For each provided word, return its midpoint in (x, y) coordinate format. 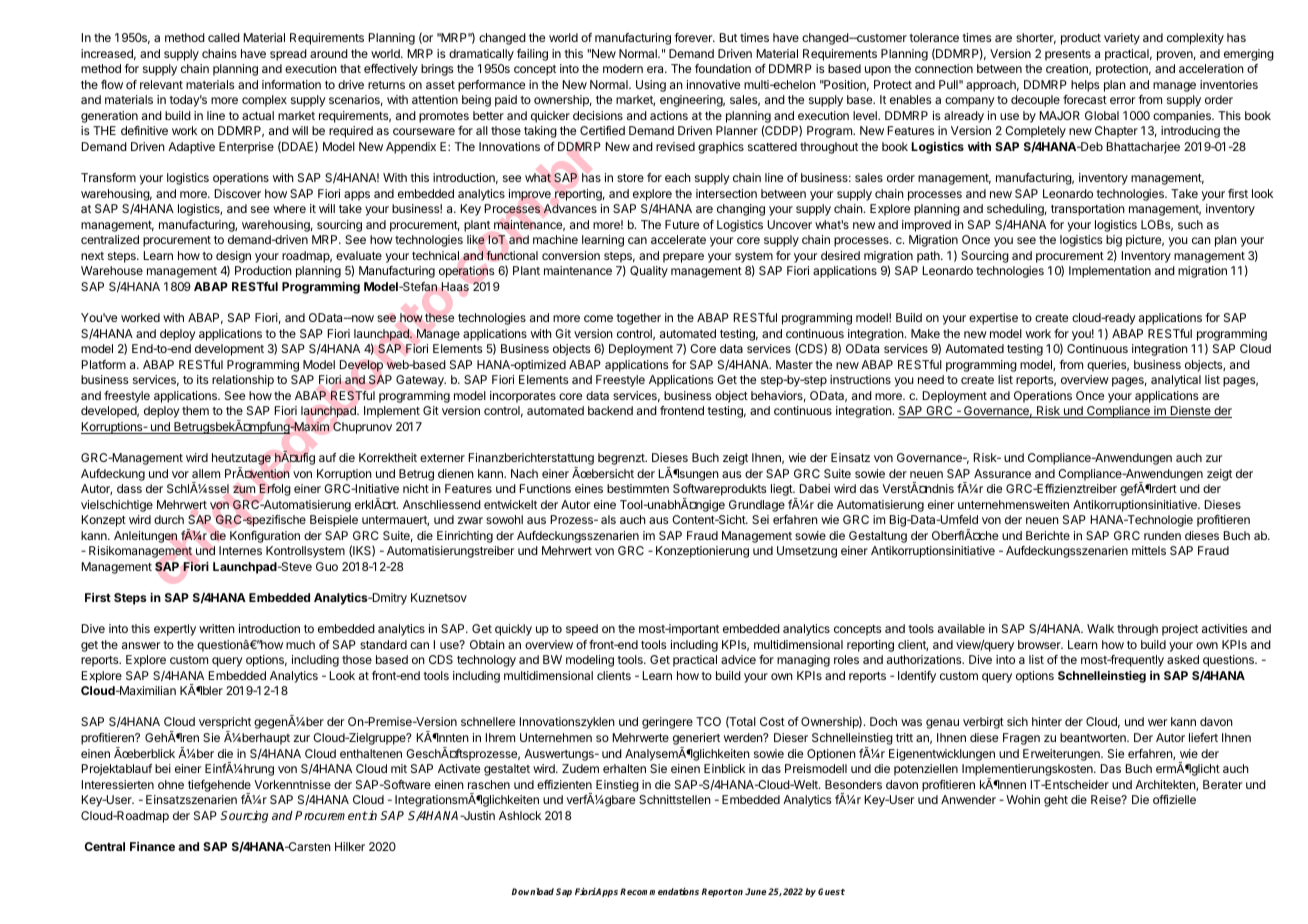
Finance (152, 846)
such (1190, 224)
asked (1183, 659)
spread (288, 55)
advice (738, 659)
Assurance (1002, 473)
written (217, 628)
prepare (683, 258)
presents (1068, 55)
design (233, 257)
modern (623, 68)
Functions (545, 488)
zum (244, 489)
